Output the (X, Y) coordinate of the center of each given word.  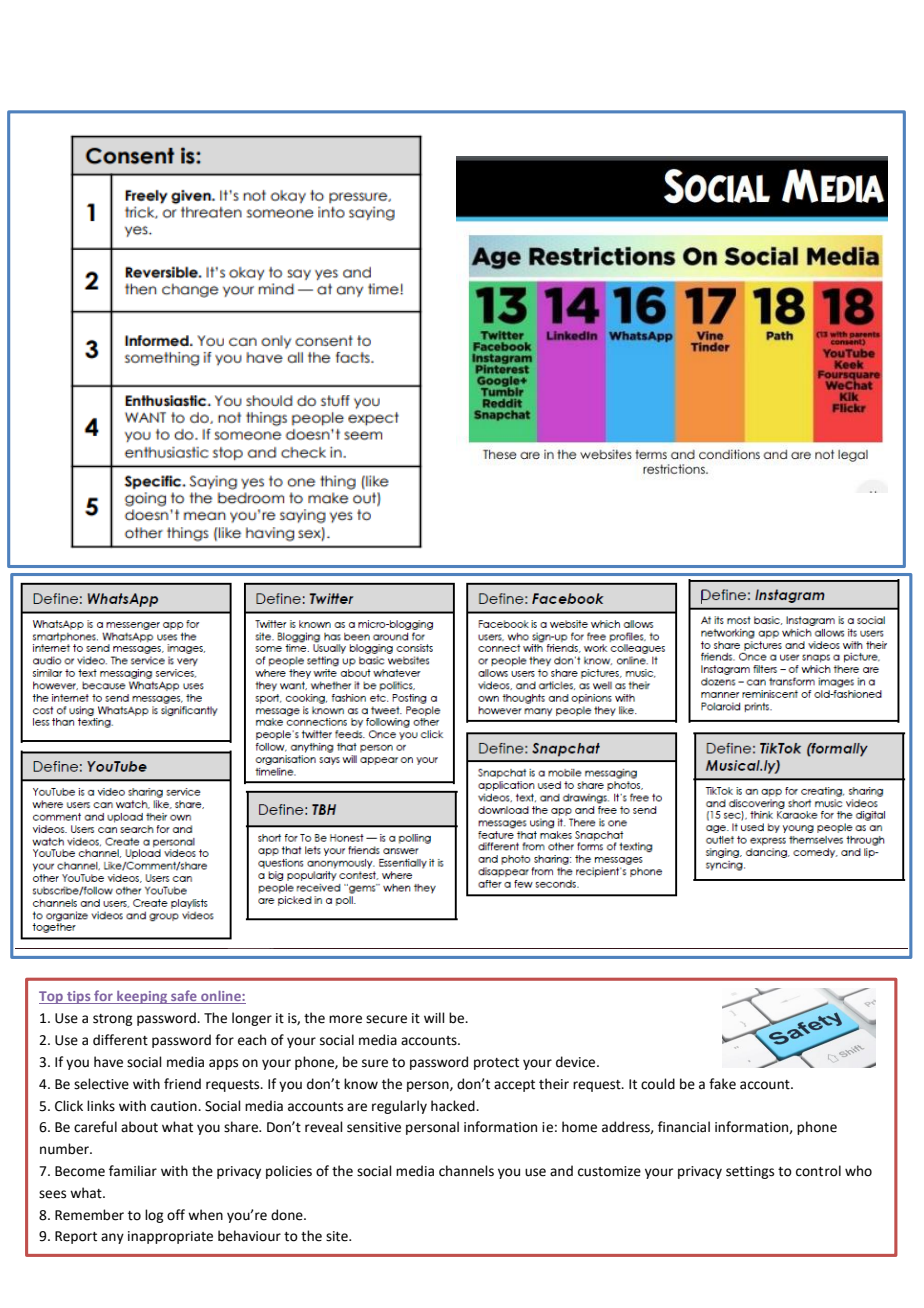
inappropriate (170, 1237)
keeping (142, 997)
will (434, 1017)
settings (750, 1172)
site (338, 1236)
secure (386, 1019)
